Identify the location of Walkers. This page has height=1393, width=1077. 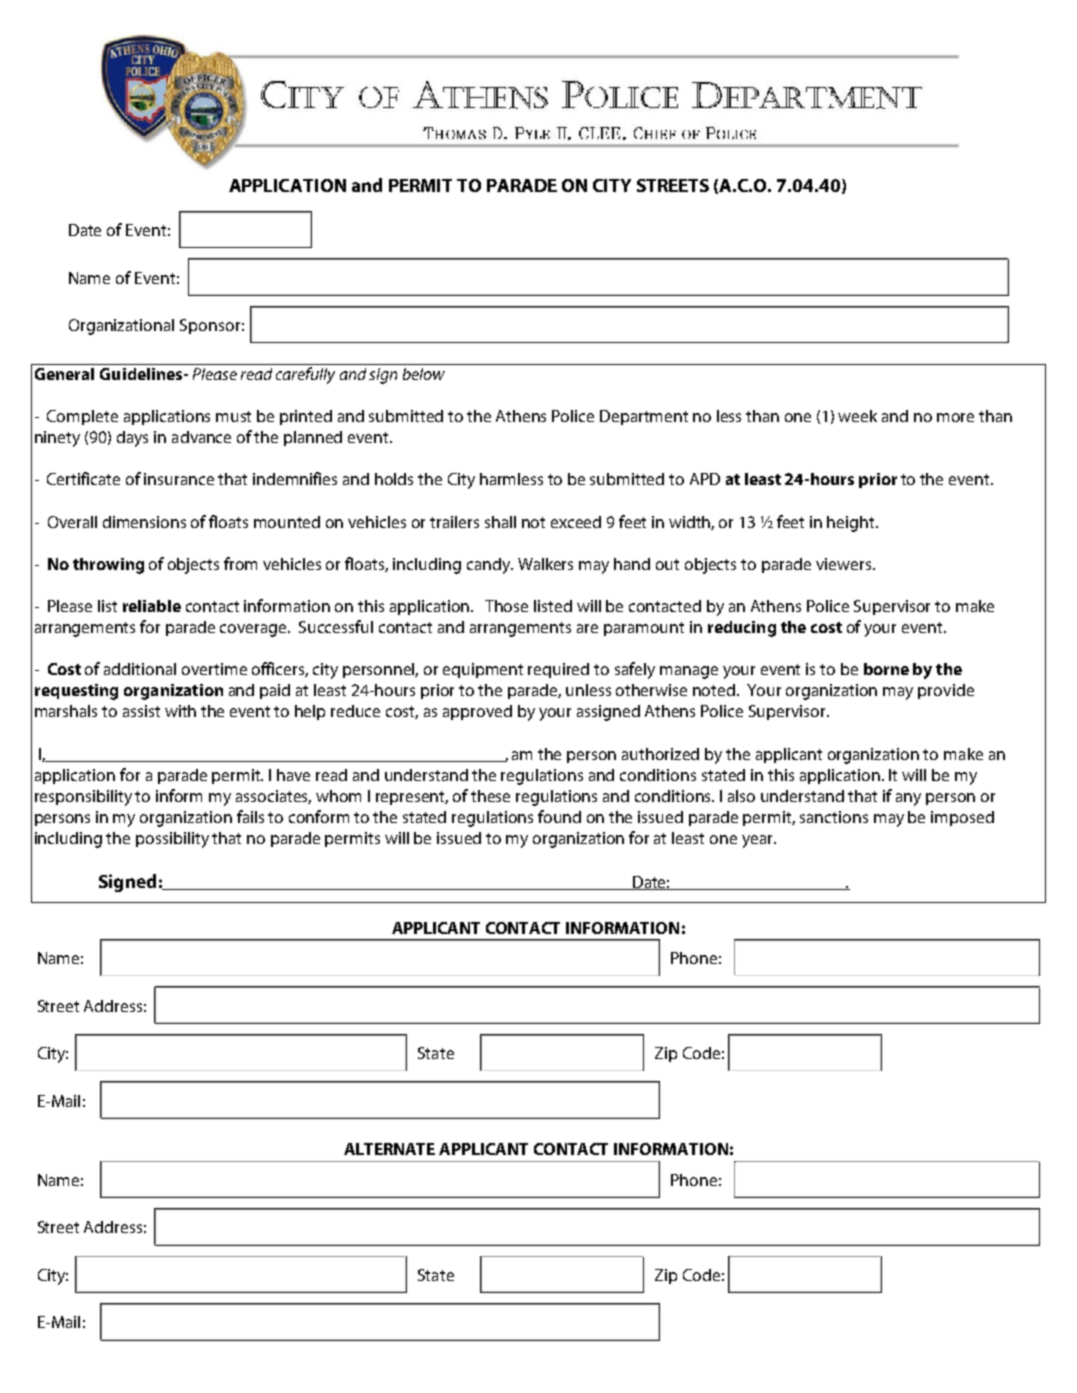
(545, 564).
